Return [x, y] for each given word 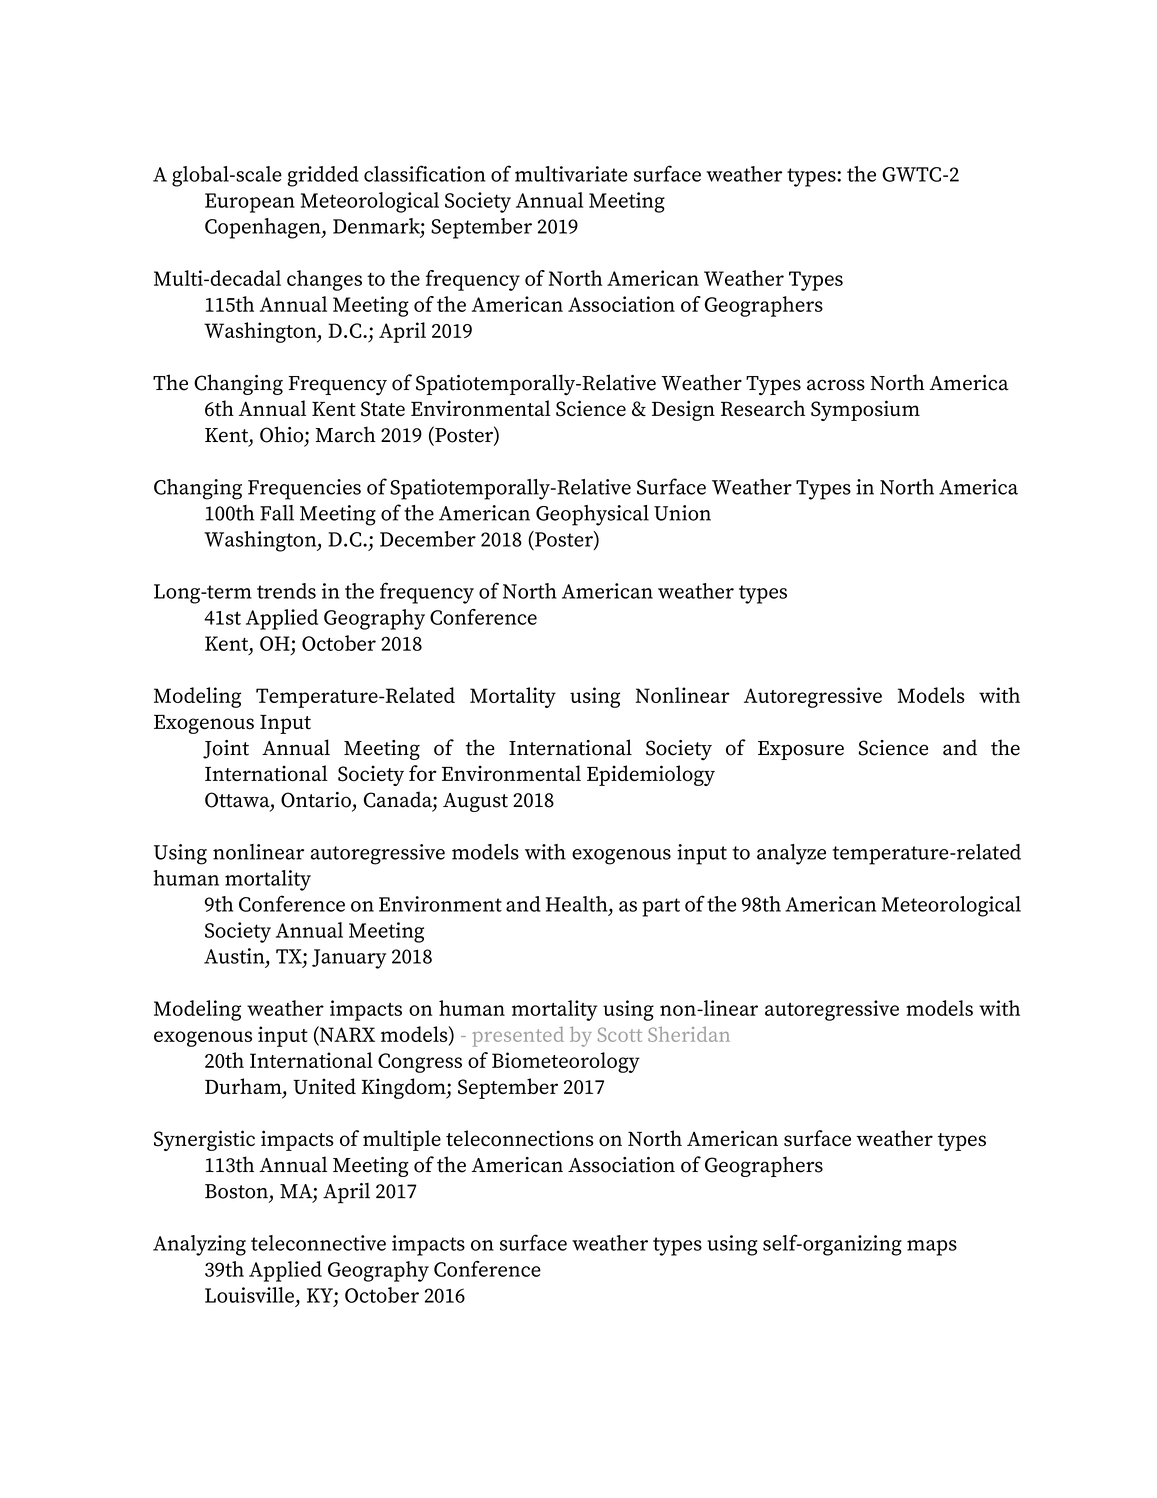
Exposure [801, 750]
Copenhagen [264, 228]
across [836, 385]
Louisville [249, 1295]
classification [425, 173]
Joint [226, 749]
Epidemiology [651, 775]
